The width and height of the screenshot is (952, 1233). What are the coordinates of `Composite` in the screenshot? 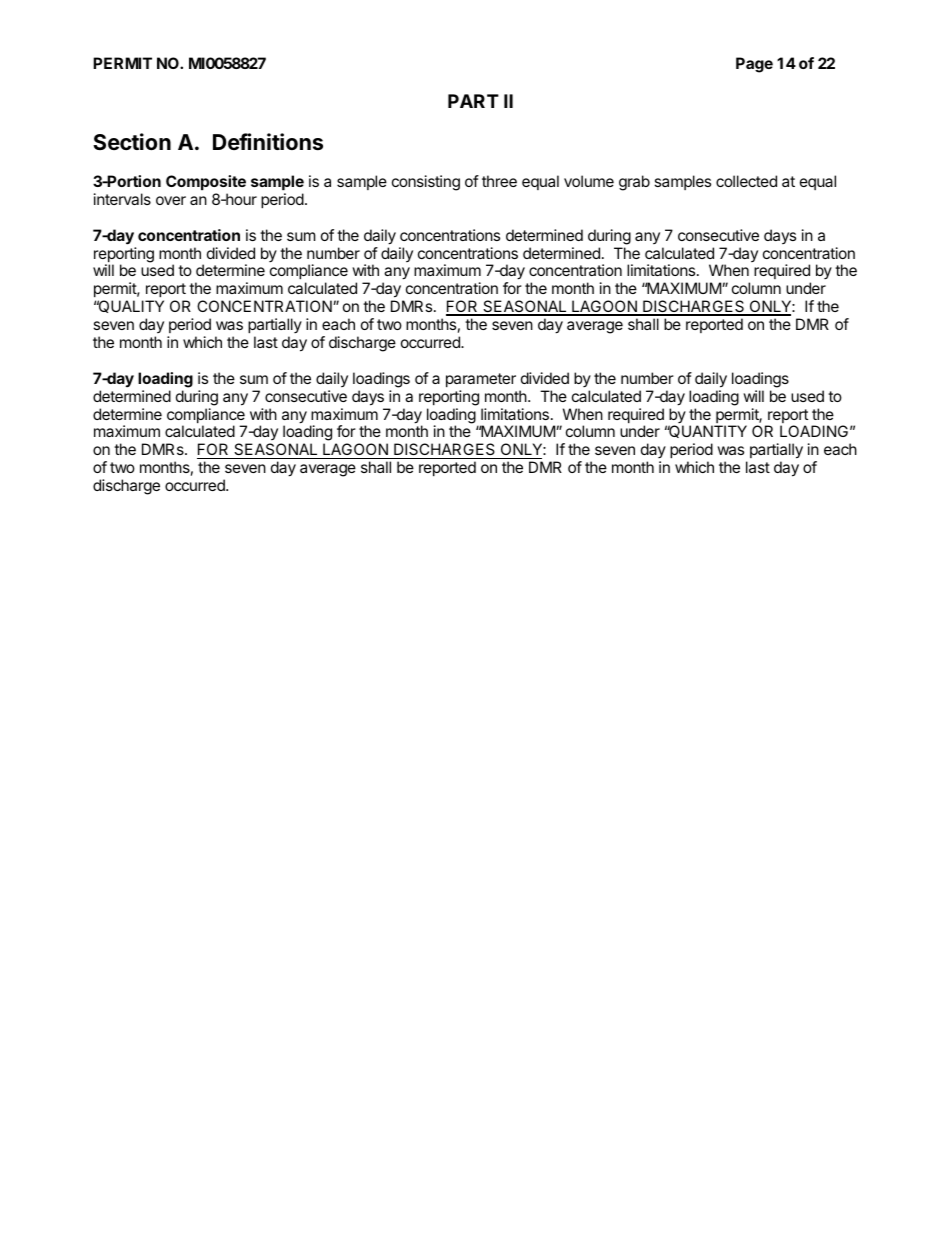 It's located at (206, 182).
